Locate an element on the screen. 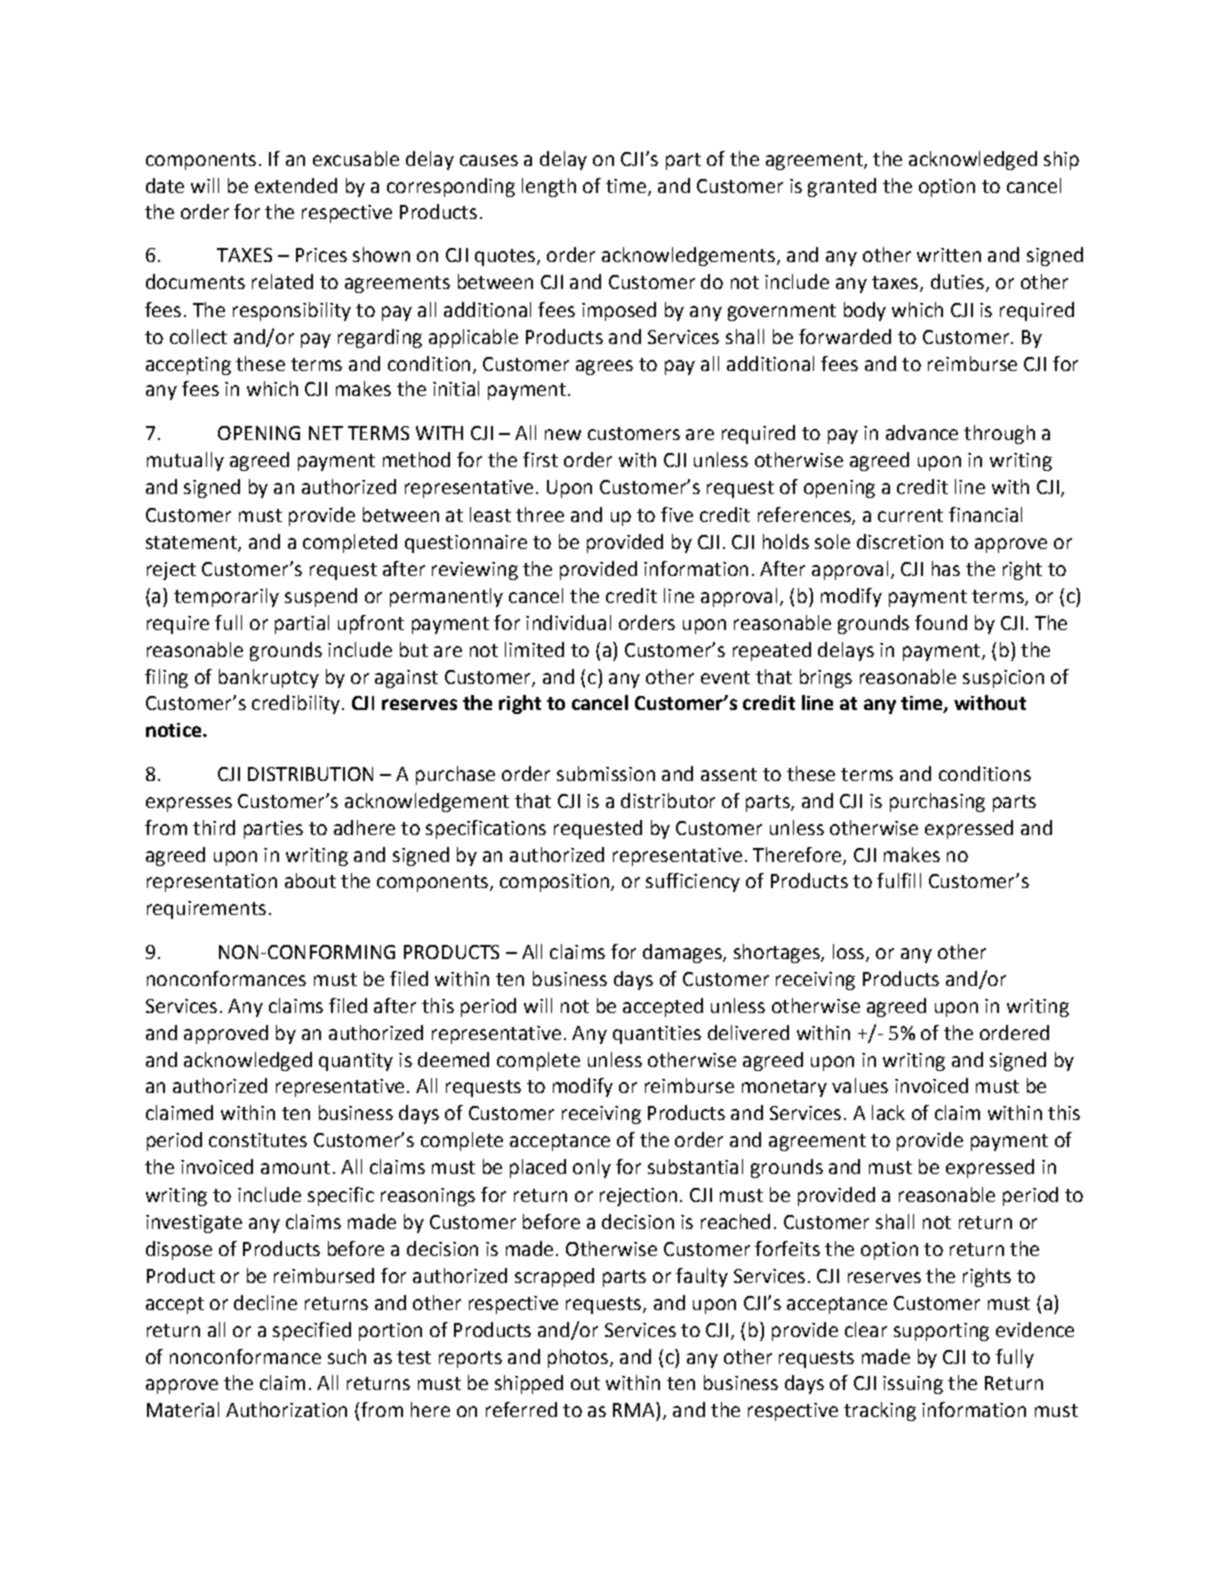 This screenshot has height=1592, width=1230. loss is located at coordinates (850, 952).
